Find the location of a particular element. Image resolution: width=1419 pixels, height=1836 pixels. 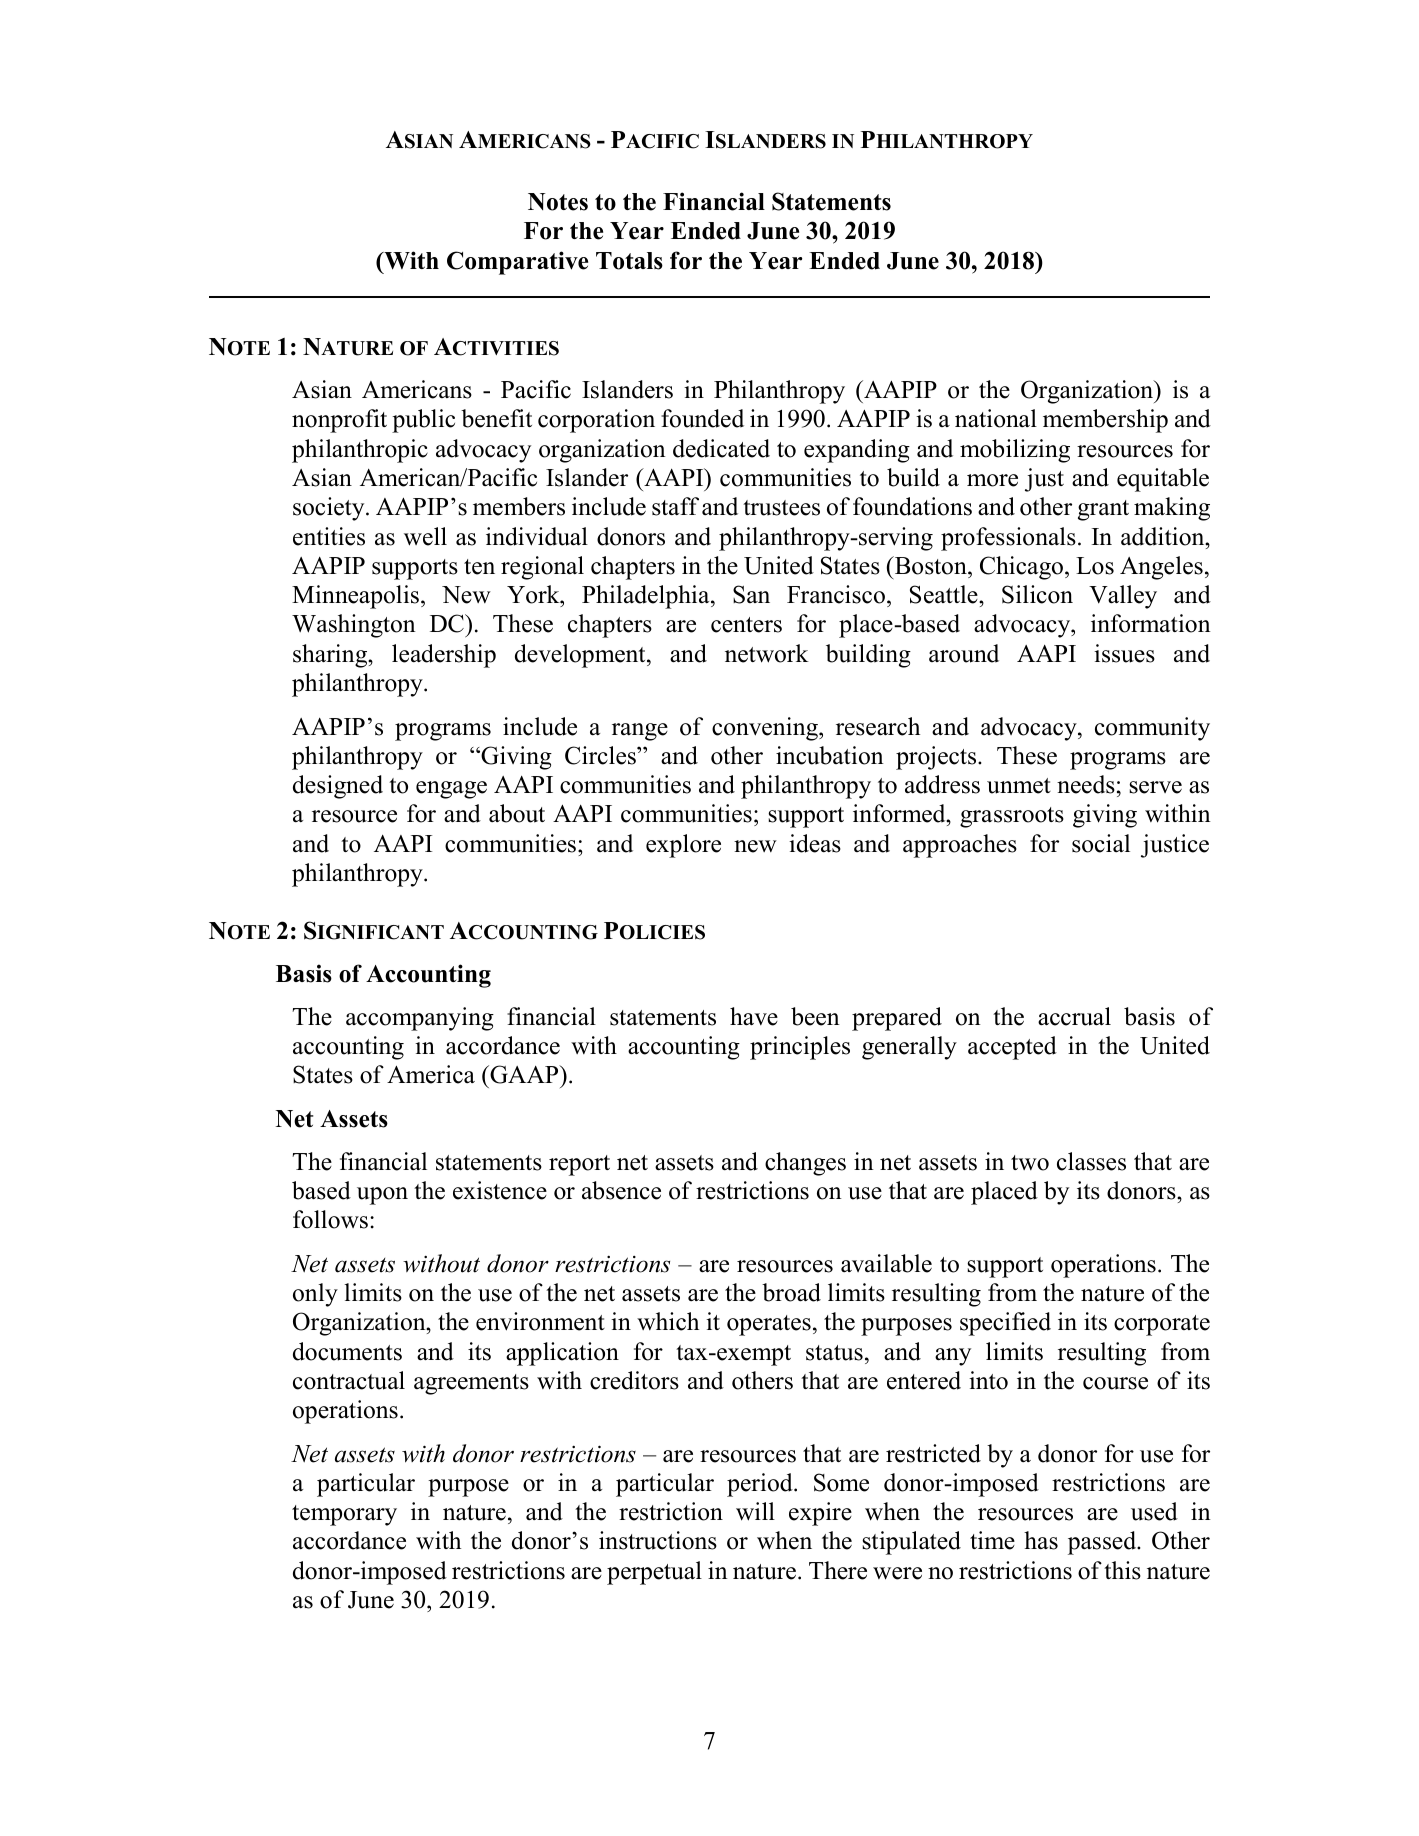

national is located at coordinates (996, 418).
